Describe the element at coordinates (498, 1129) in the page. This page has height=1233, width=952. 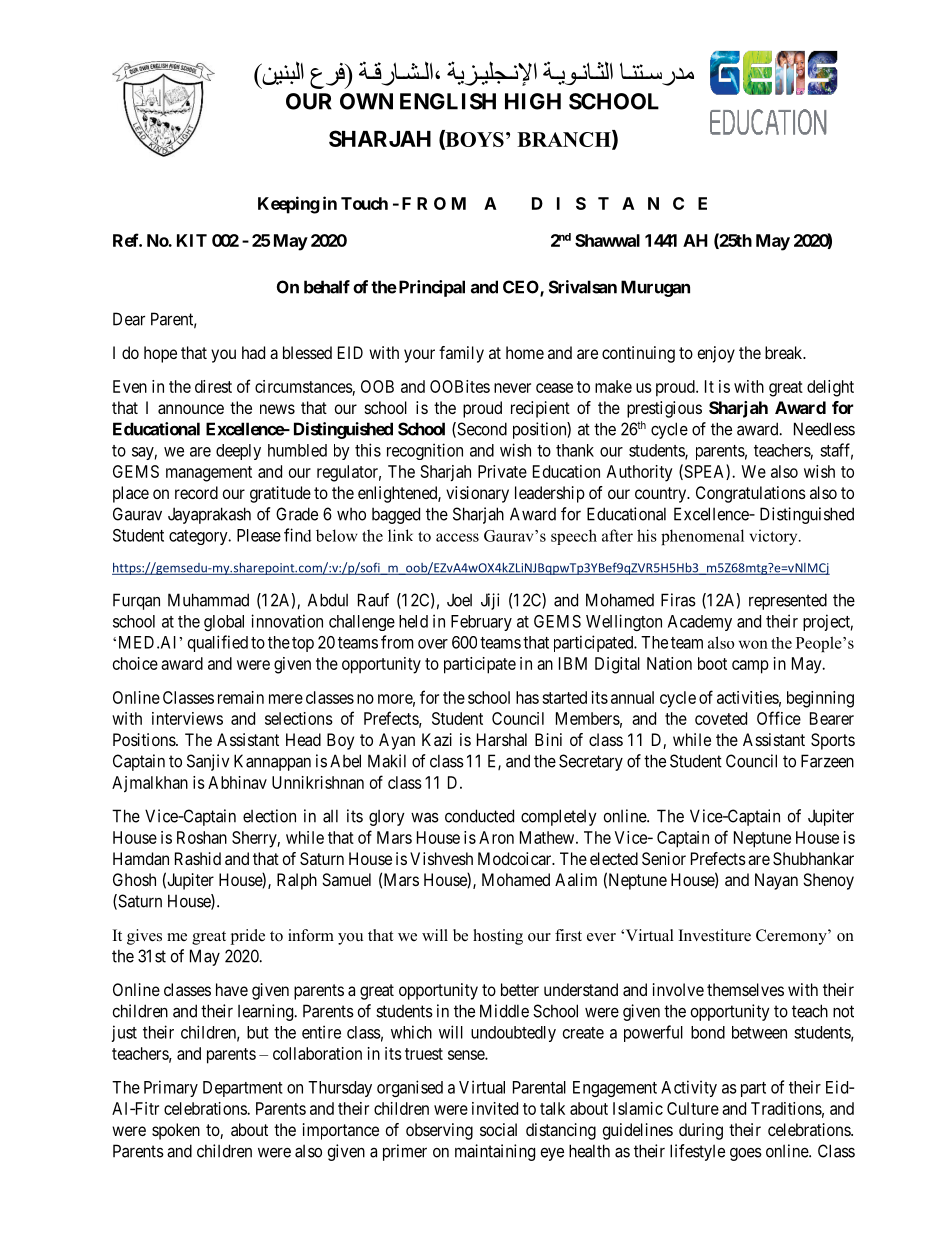
I see `social` at that location.
